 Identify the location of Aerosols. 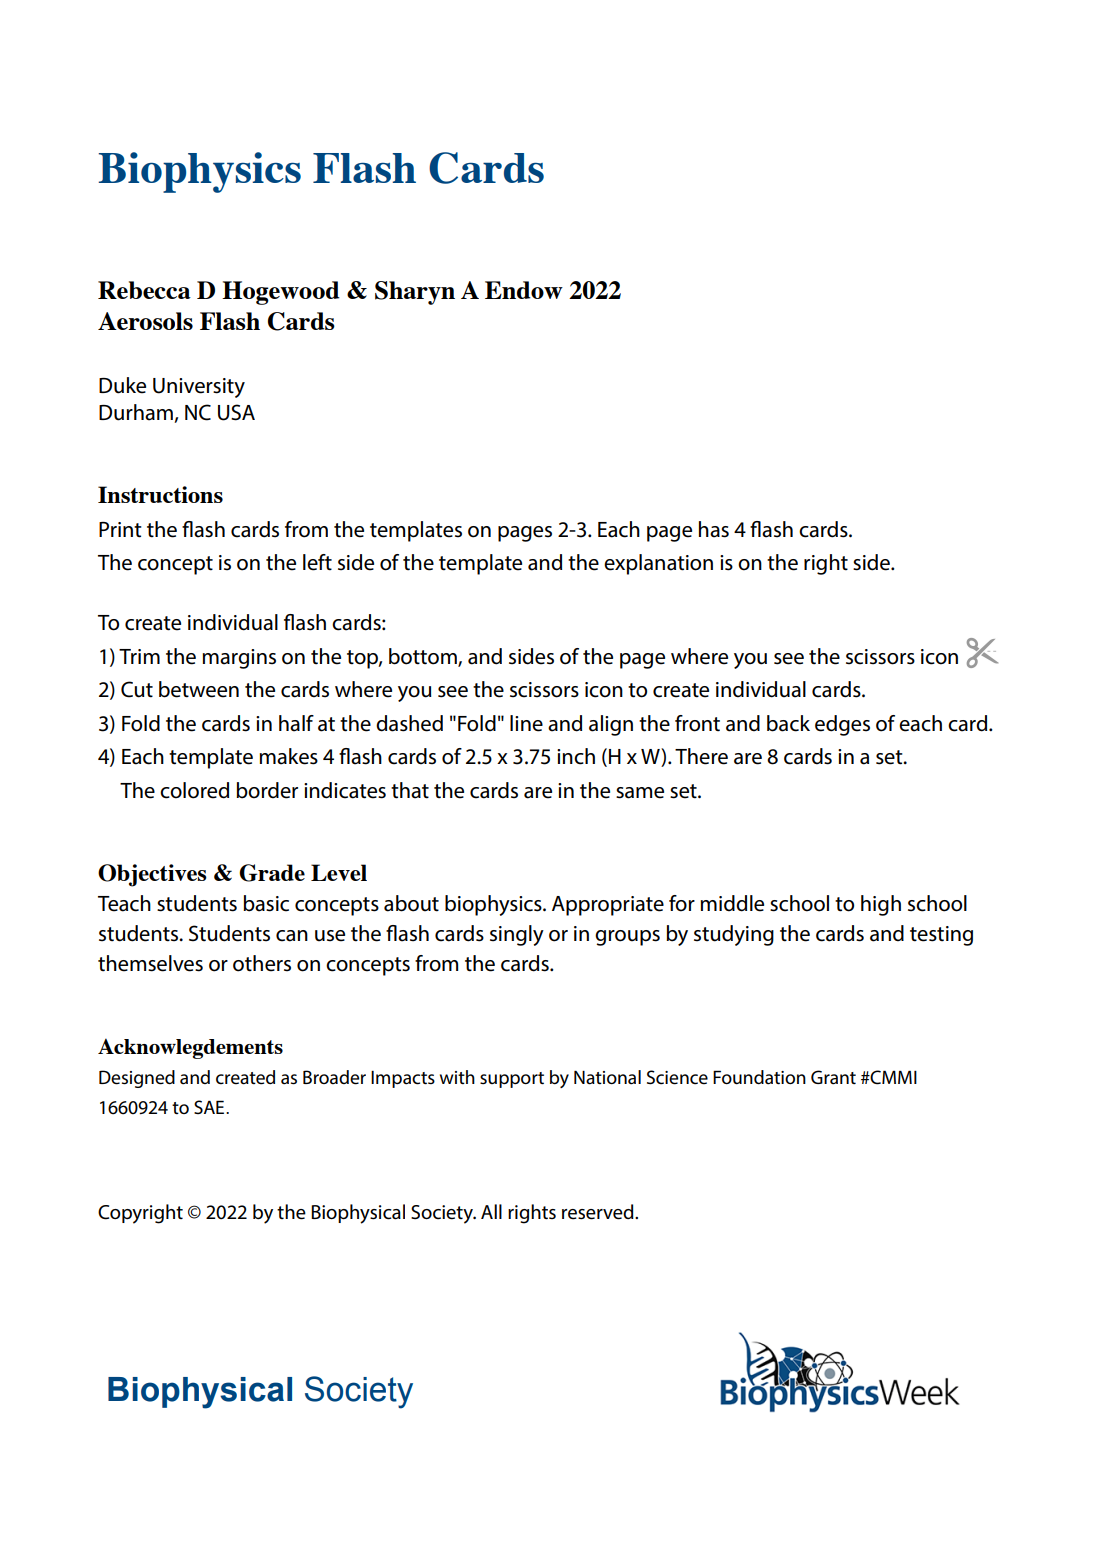
(145, 321).
